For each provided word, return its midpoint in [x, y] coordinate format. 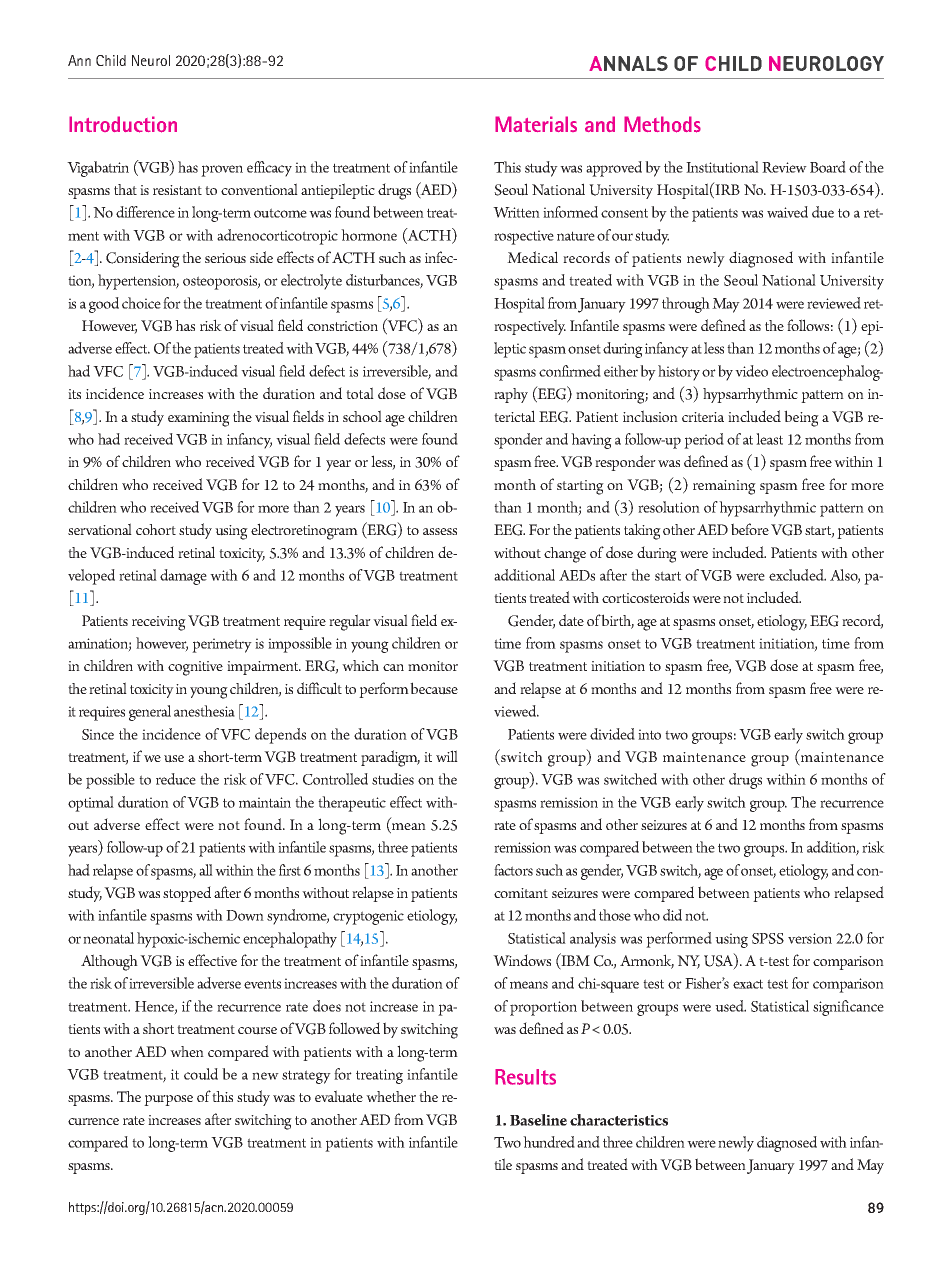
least [769, 439]
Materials [536, 124]
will [447, 756]
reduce [176, 779]
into [649, 734]
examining [199, 419]
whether [391, 1096]
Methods [662, 124]
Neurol [151, 60]
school [362, 416]
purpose [168, 1100]
